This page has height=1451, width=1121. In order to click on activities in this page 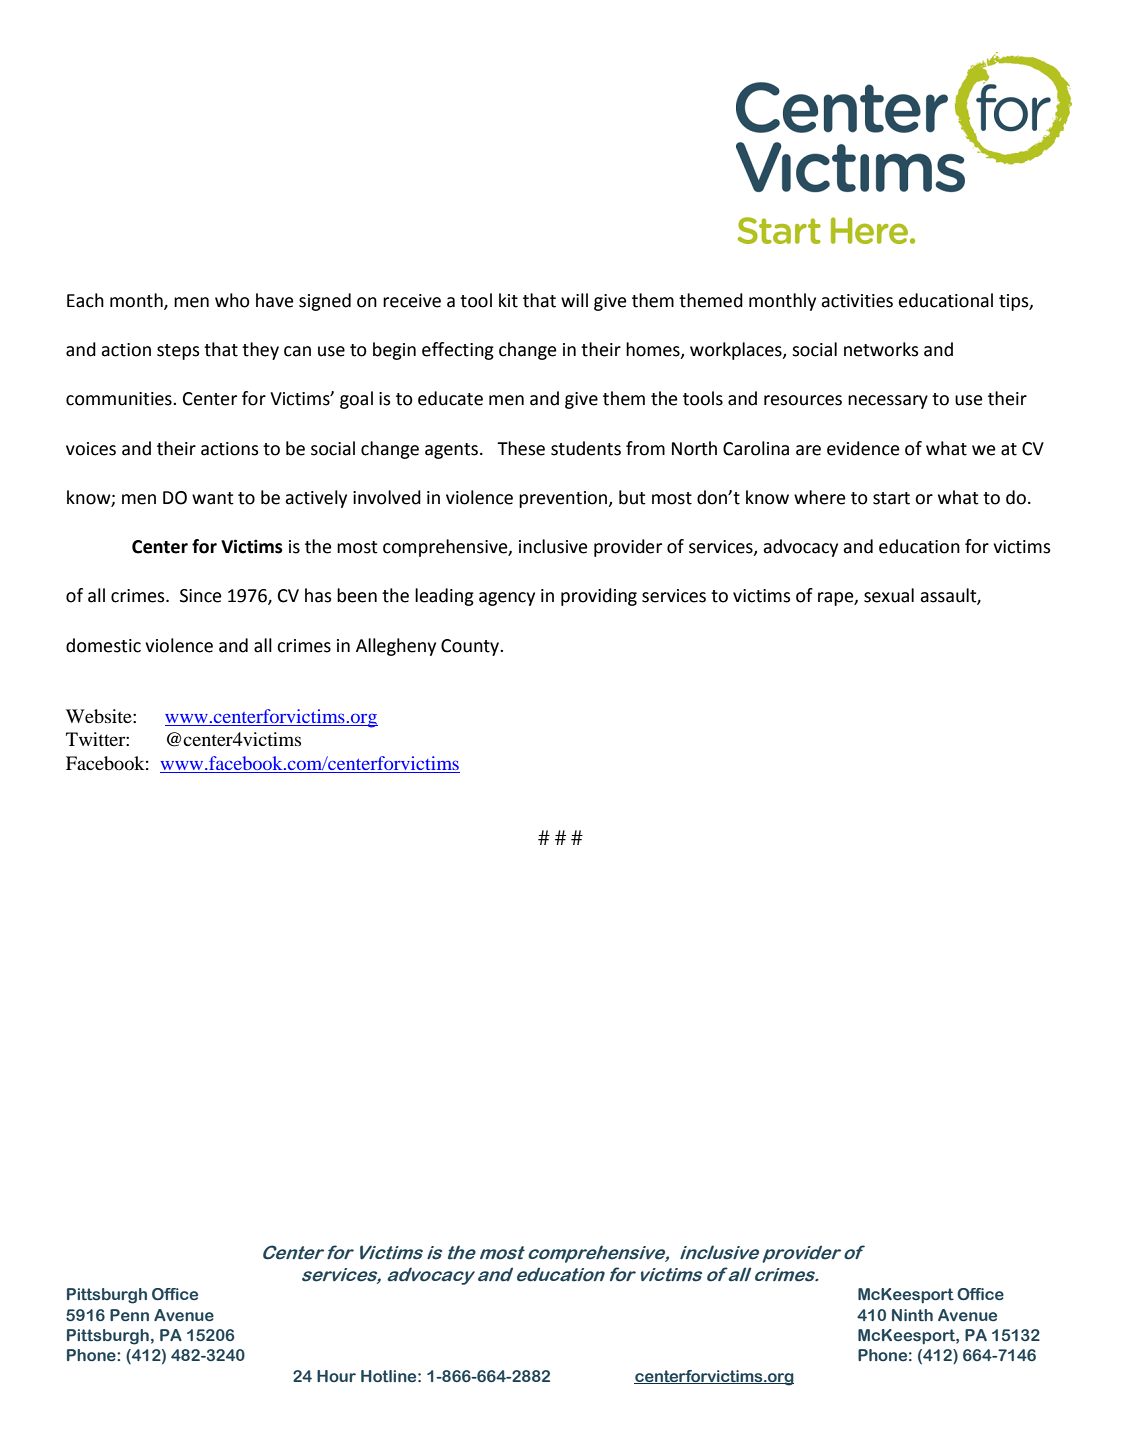, I will do `click(857, 301)`.
